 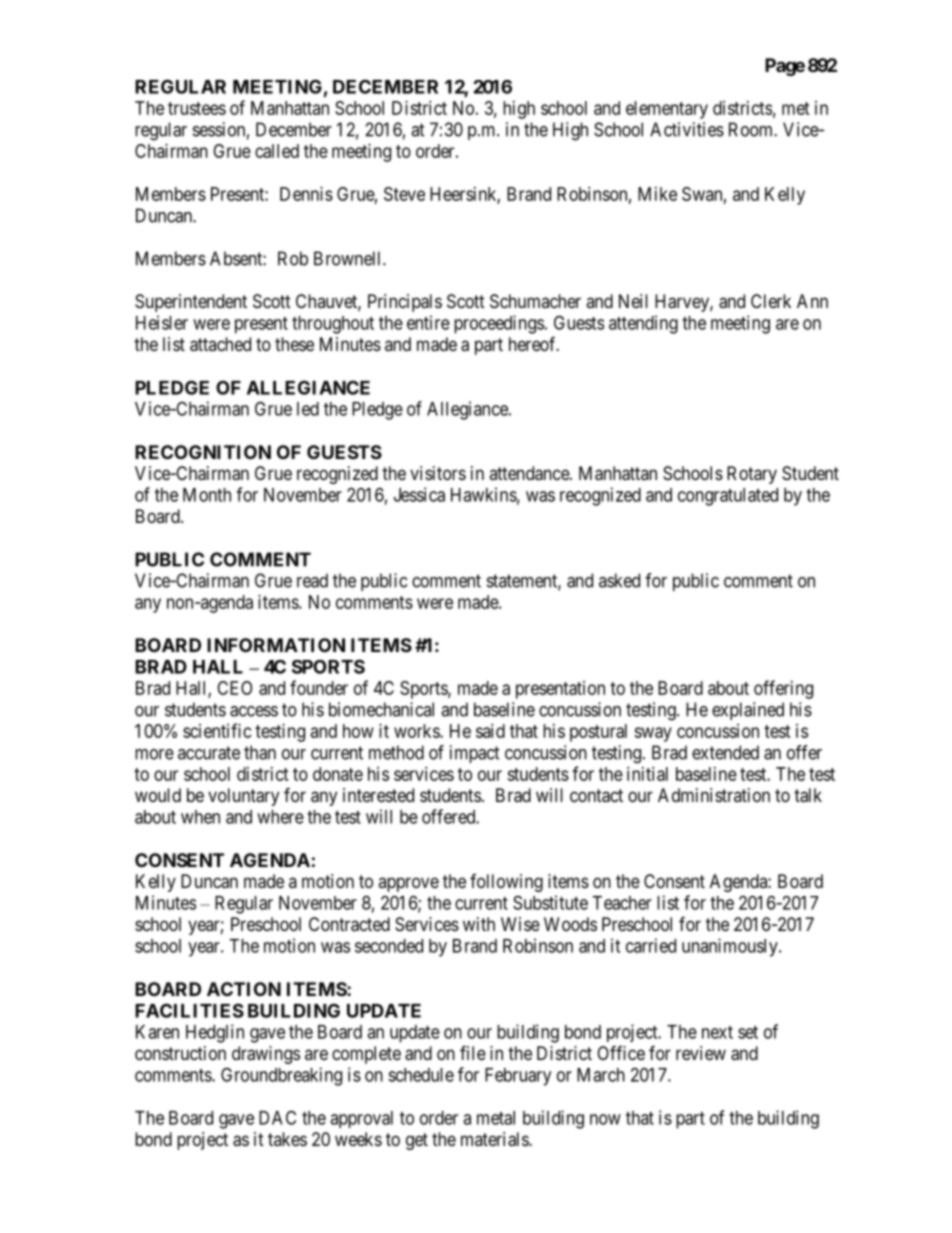 I want to click on visitors, so click(x=438, y=473).
